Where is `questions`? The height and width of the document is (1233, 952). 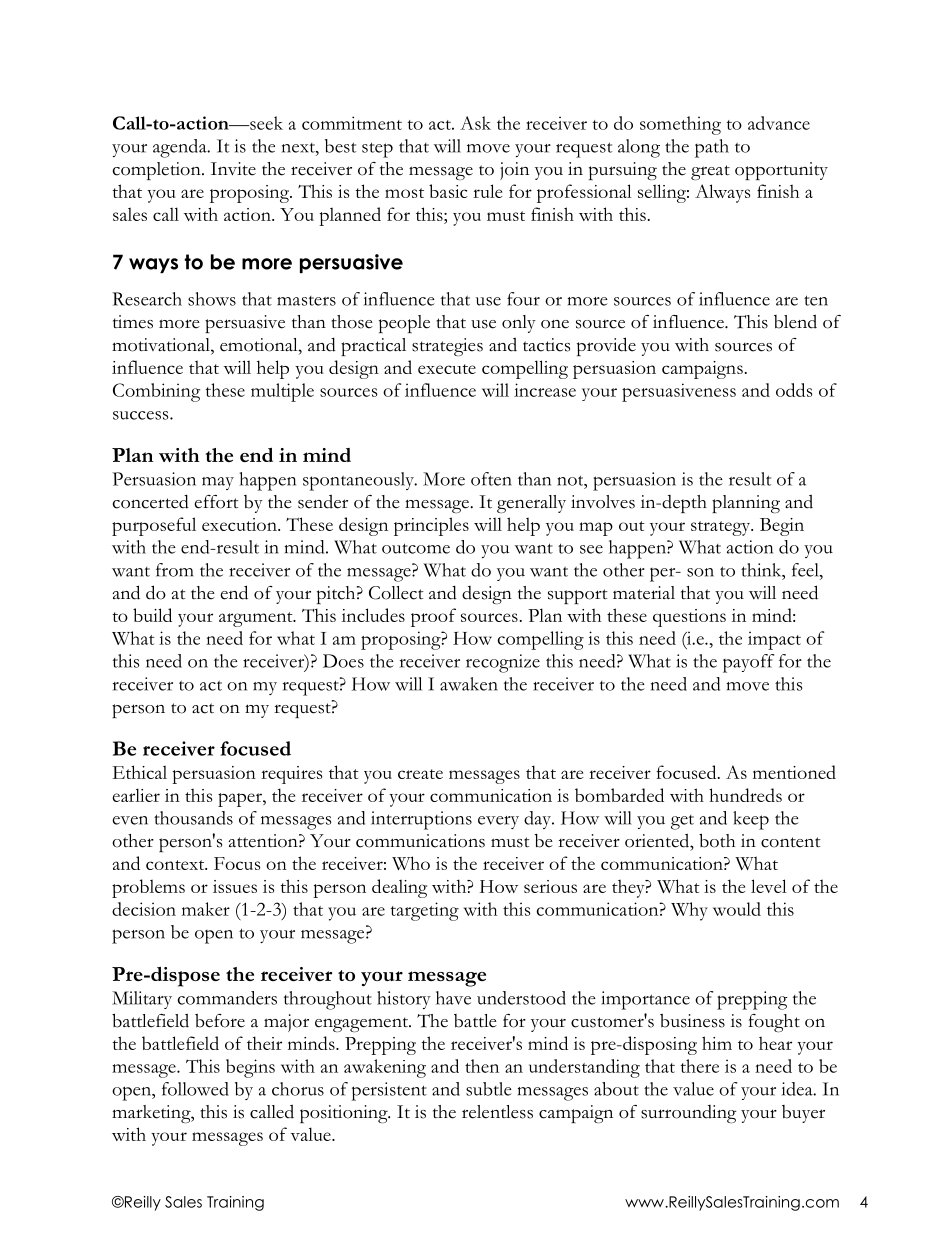
questions is located at coordinates (689, 618).
